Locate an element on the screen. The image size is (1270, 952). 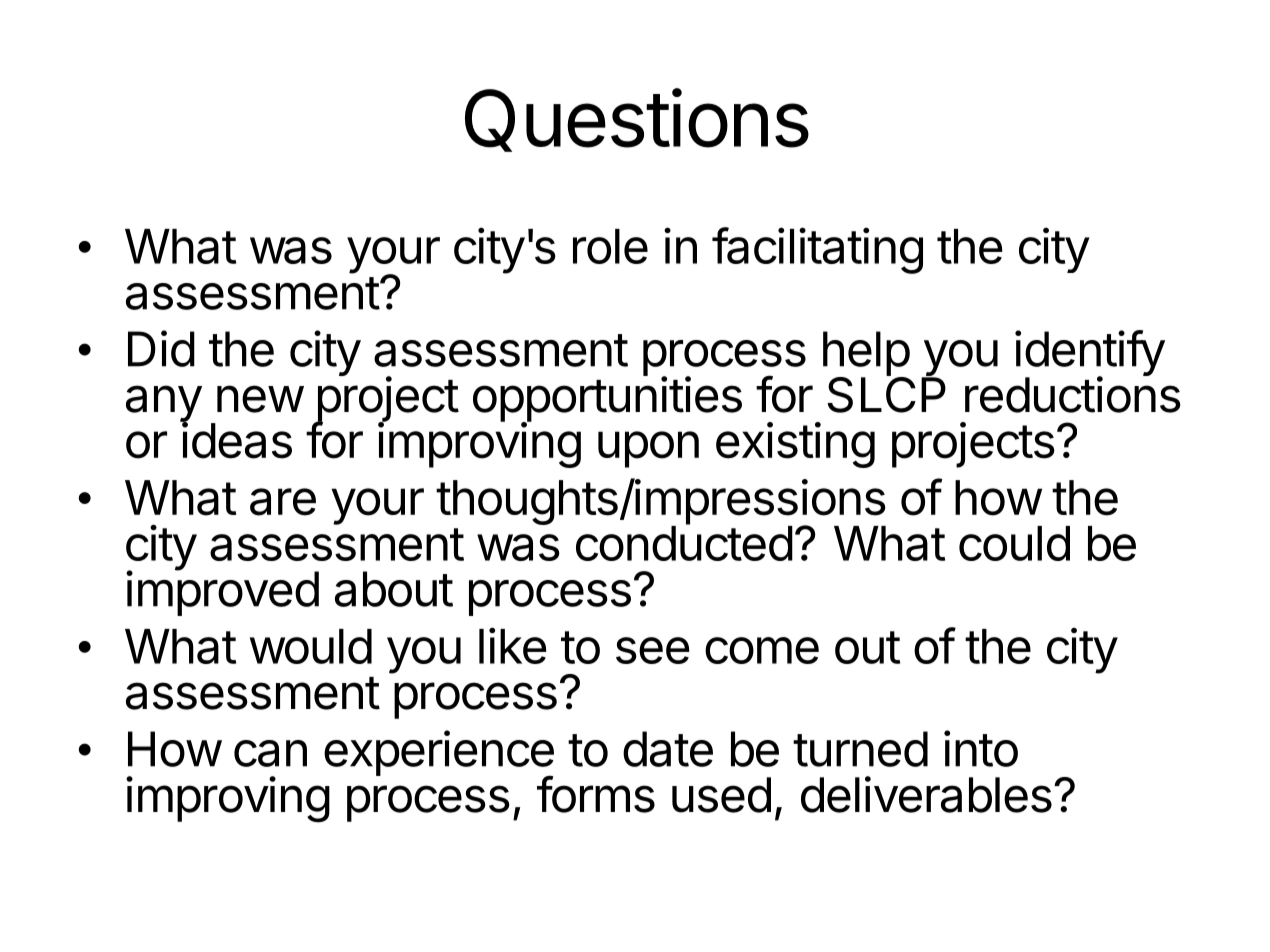
could is located at coordinates (1014, 543).
